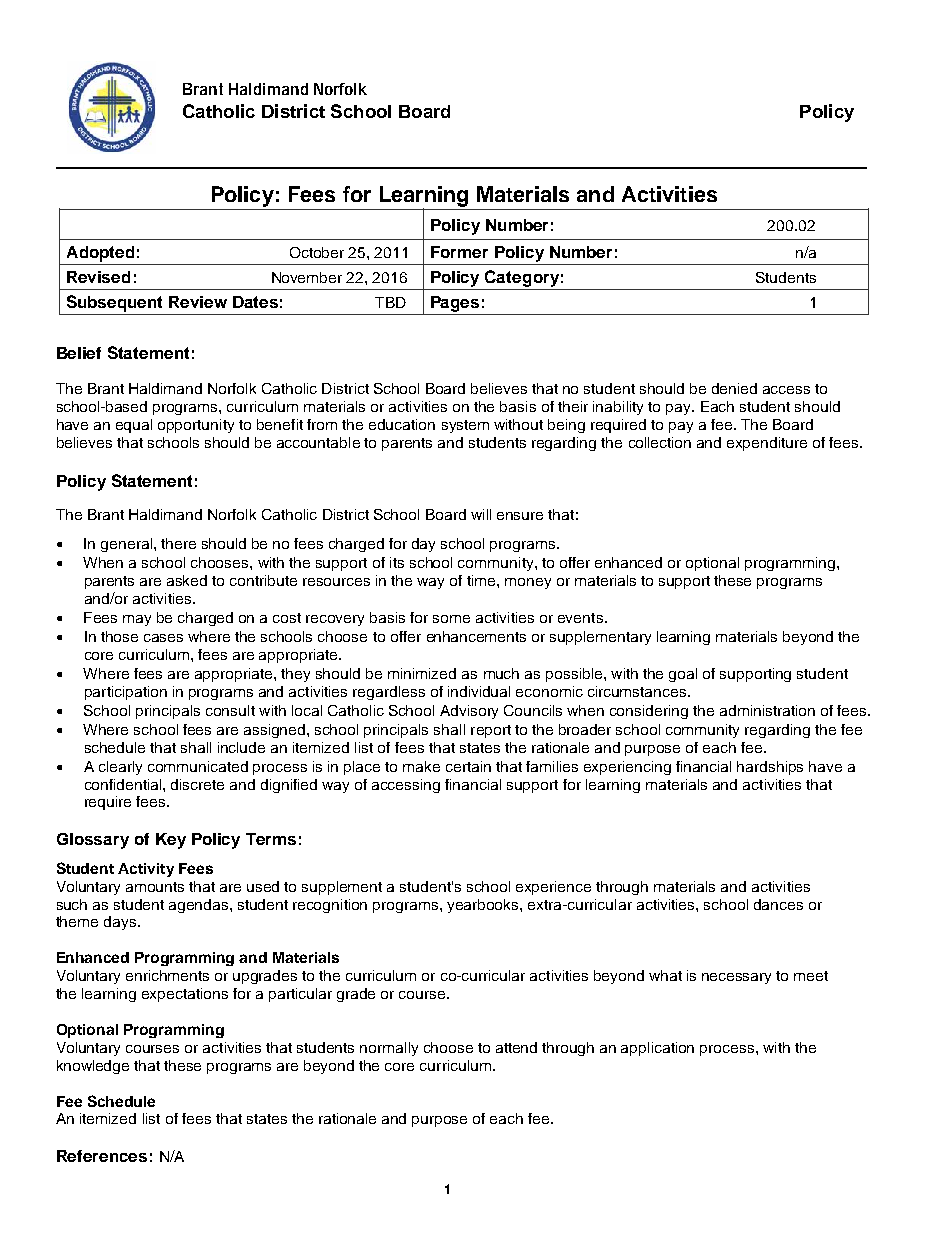 Image resolution: width=952 pixels, height=1233 pixels. What do you see at coordinates (198, 302) in the screenshot?
I see `Review` at bounding box center [198, 302].
